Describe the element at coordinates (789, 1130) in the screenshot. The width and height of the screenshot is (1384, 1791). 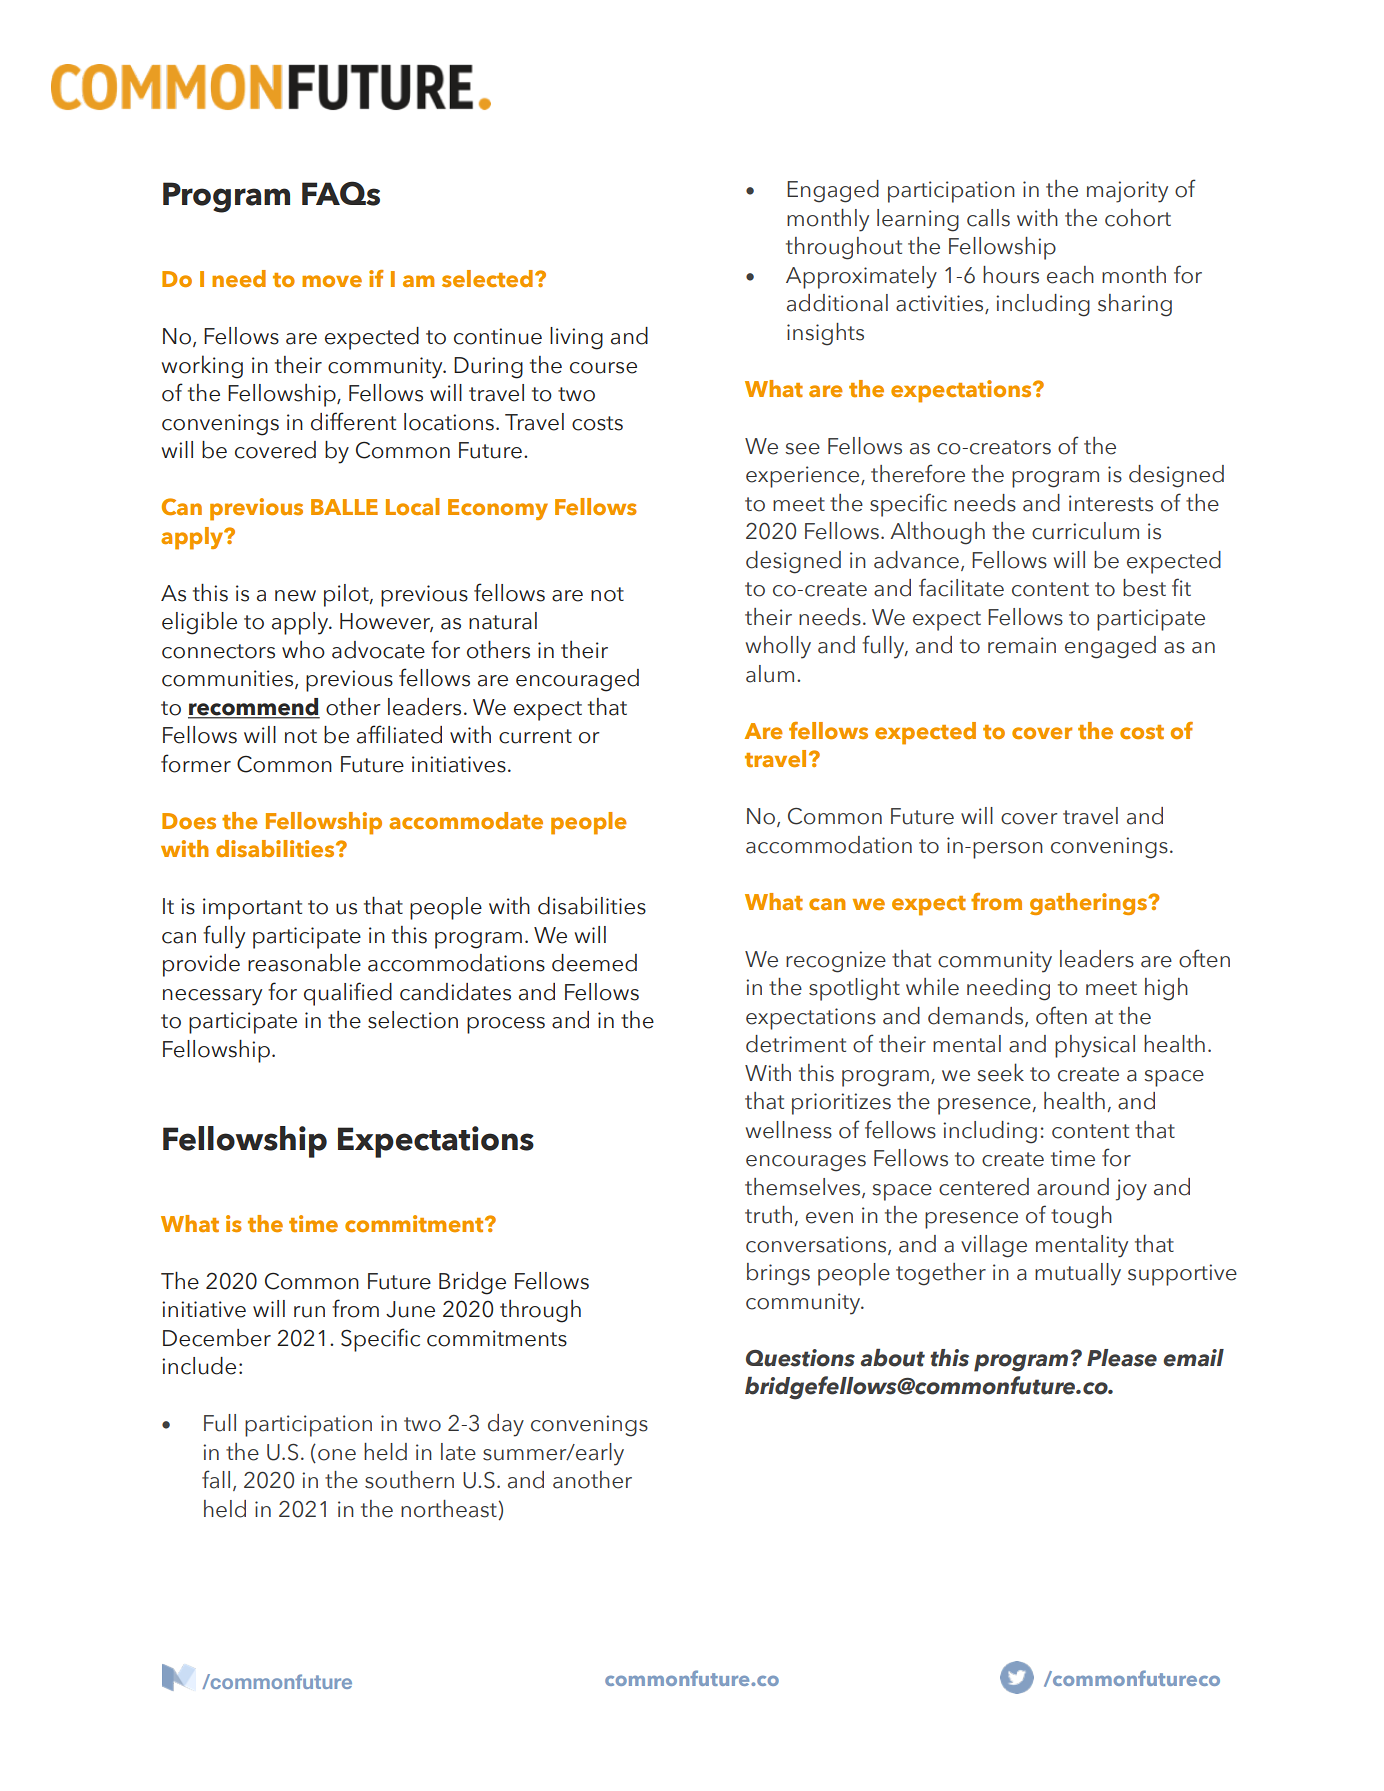
I see `wellness` at that location.
